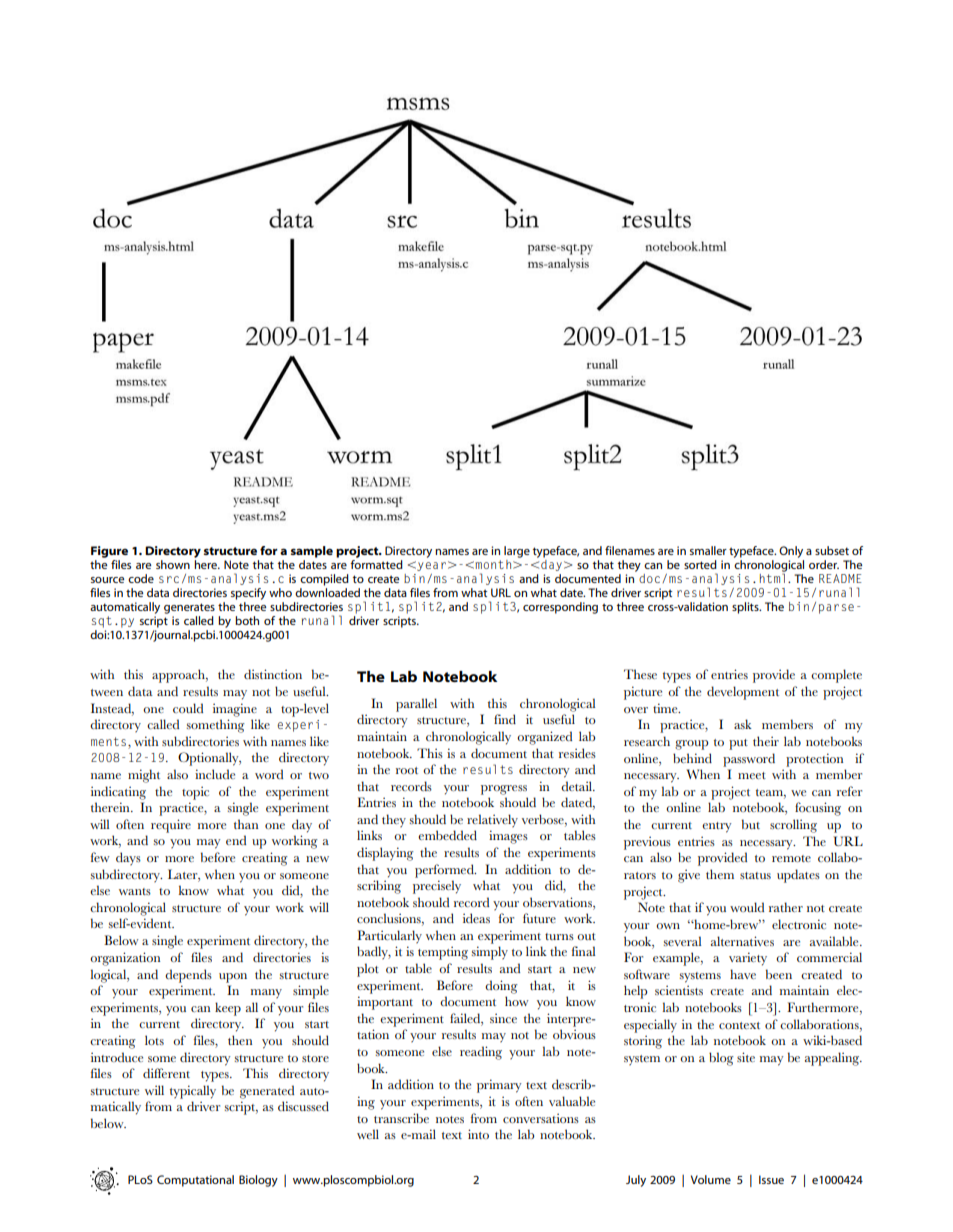 This page has height=1232, width=953. I want to click on site, so click(746, 1057).
